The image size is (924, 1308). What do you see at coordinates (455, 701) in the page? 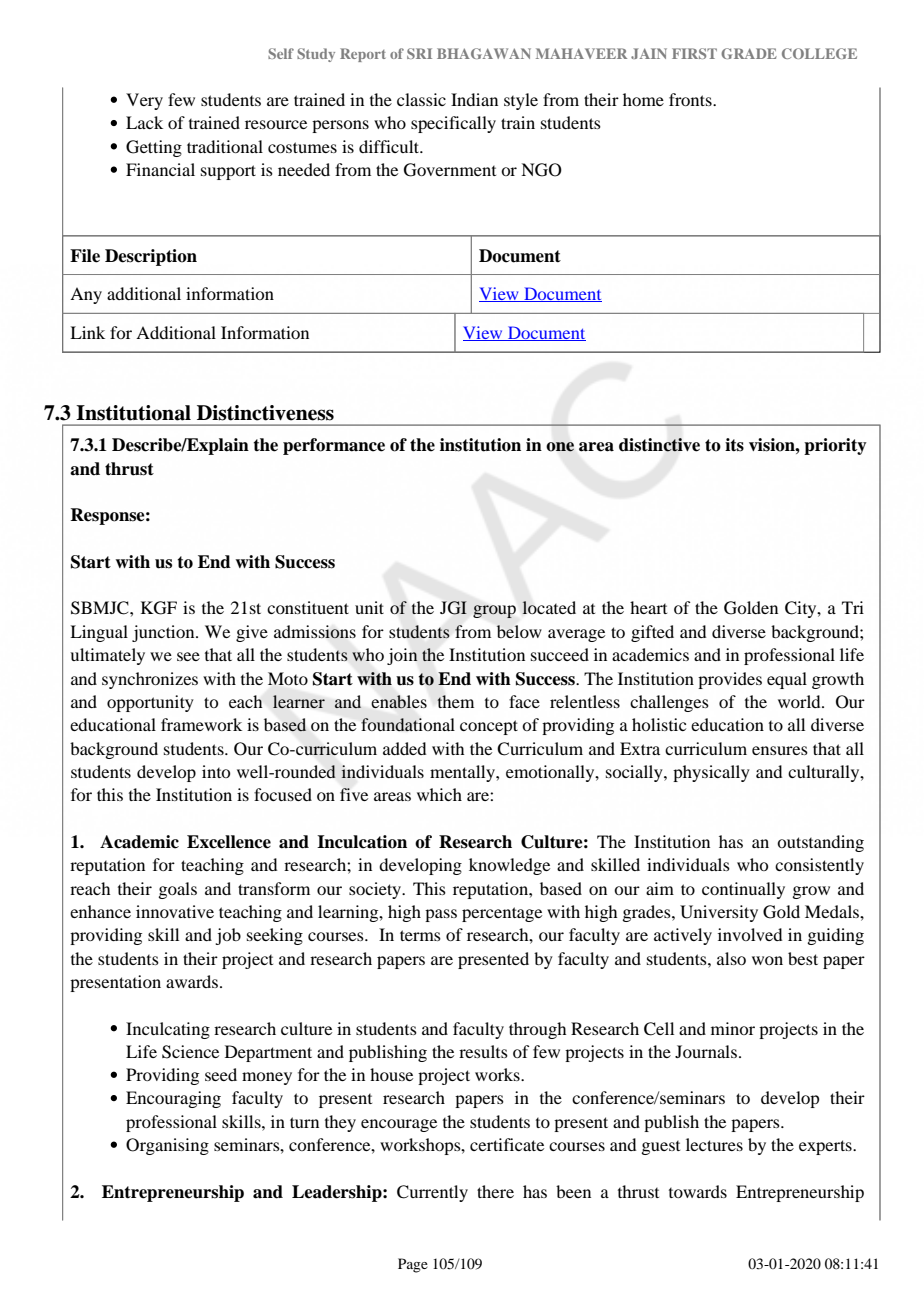
I see `them` at bounding box center [455, 701].
